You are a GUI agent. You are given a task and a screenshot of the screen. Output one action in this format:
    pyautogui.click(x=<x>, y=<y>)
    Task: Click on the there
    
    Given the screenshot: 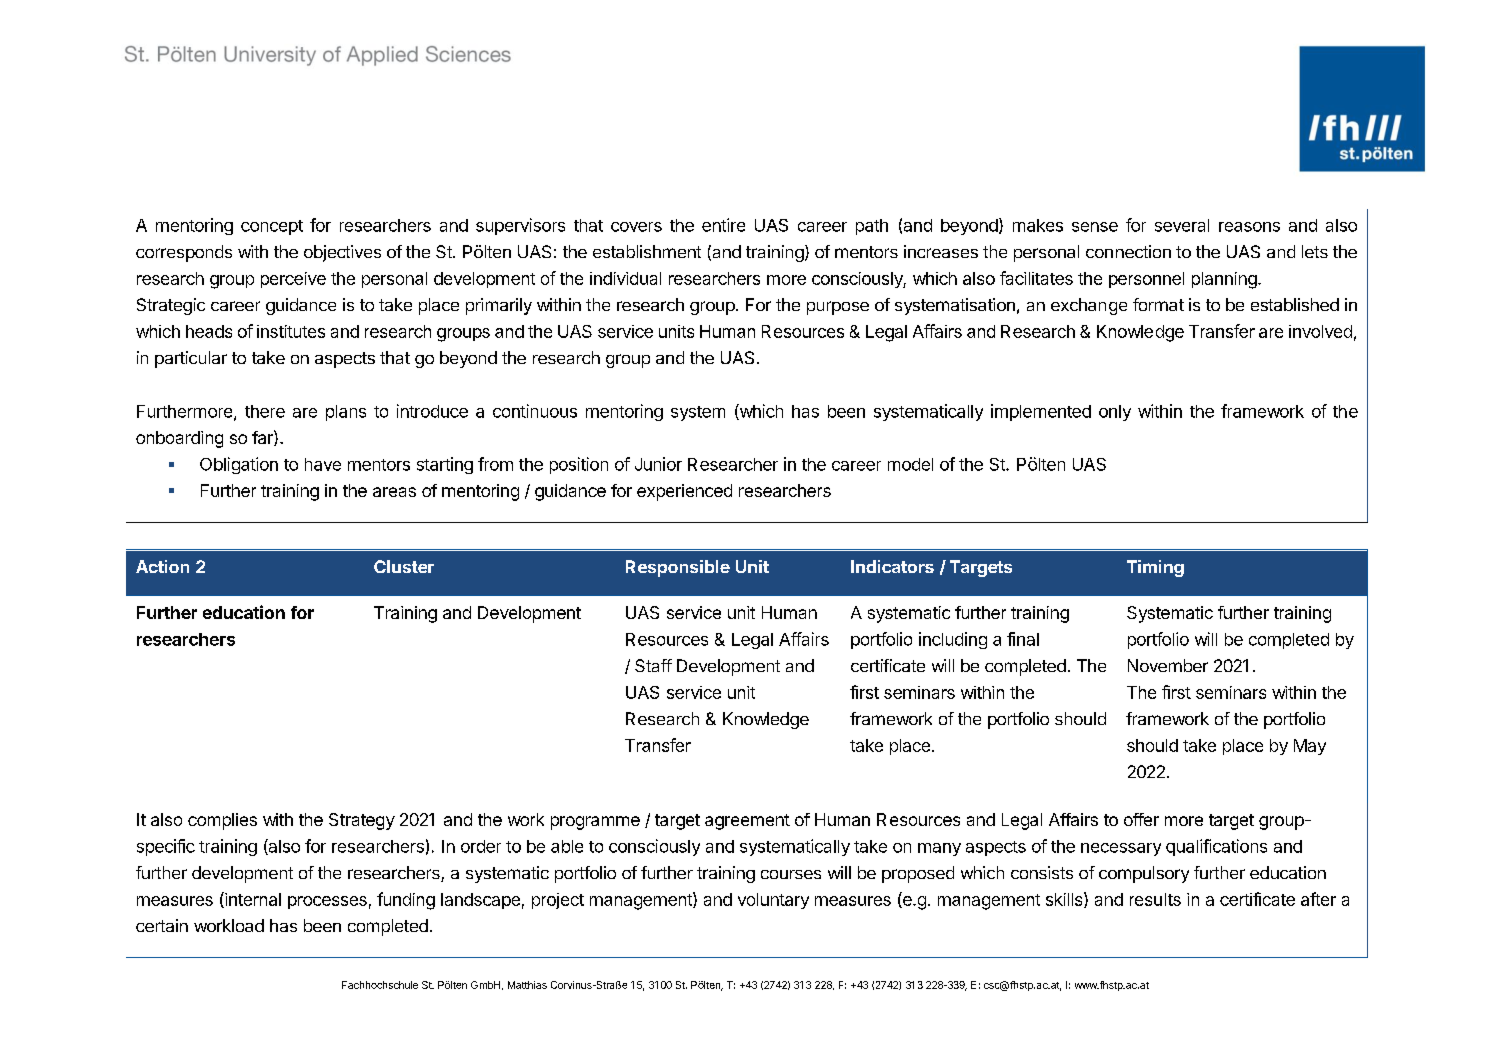 What is the action you would take?
    pyautogui.click(x=265, y=411)
